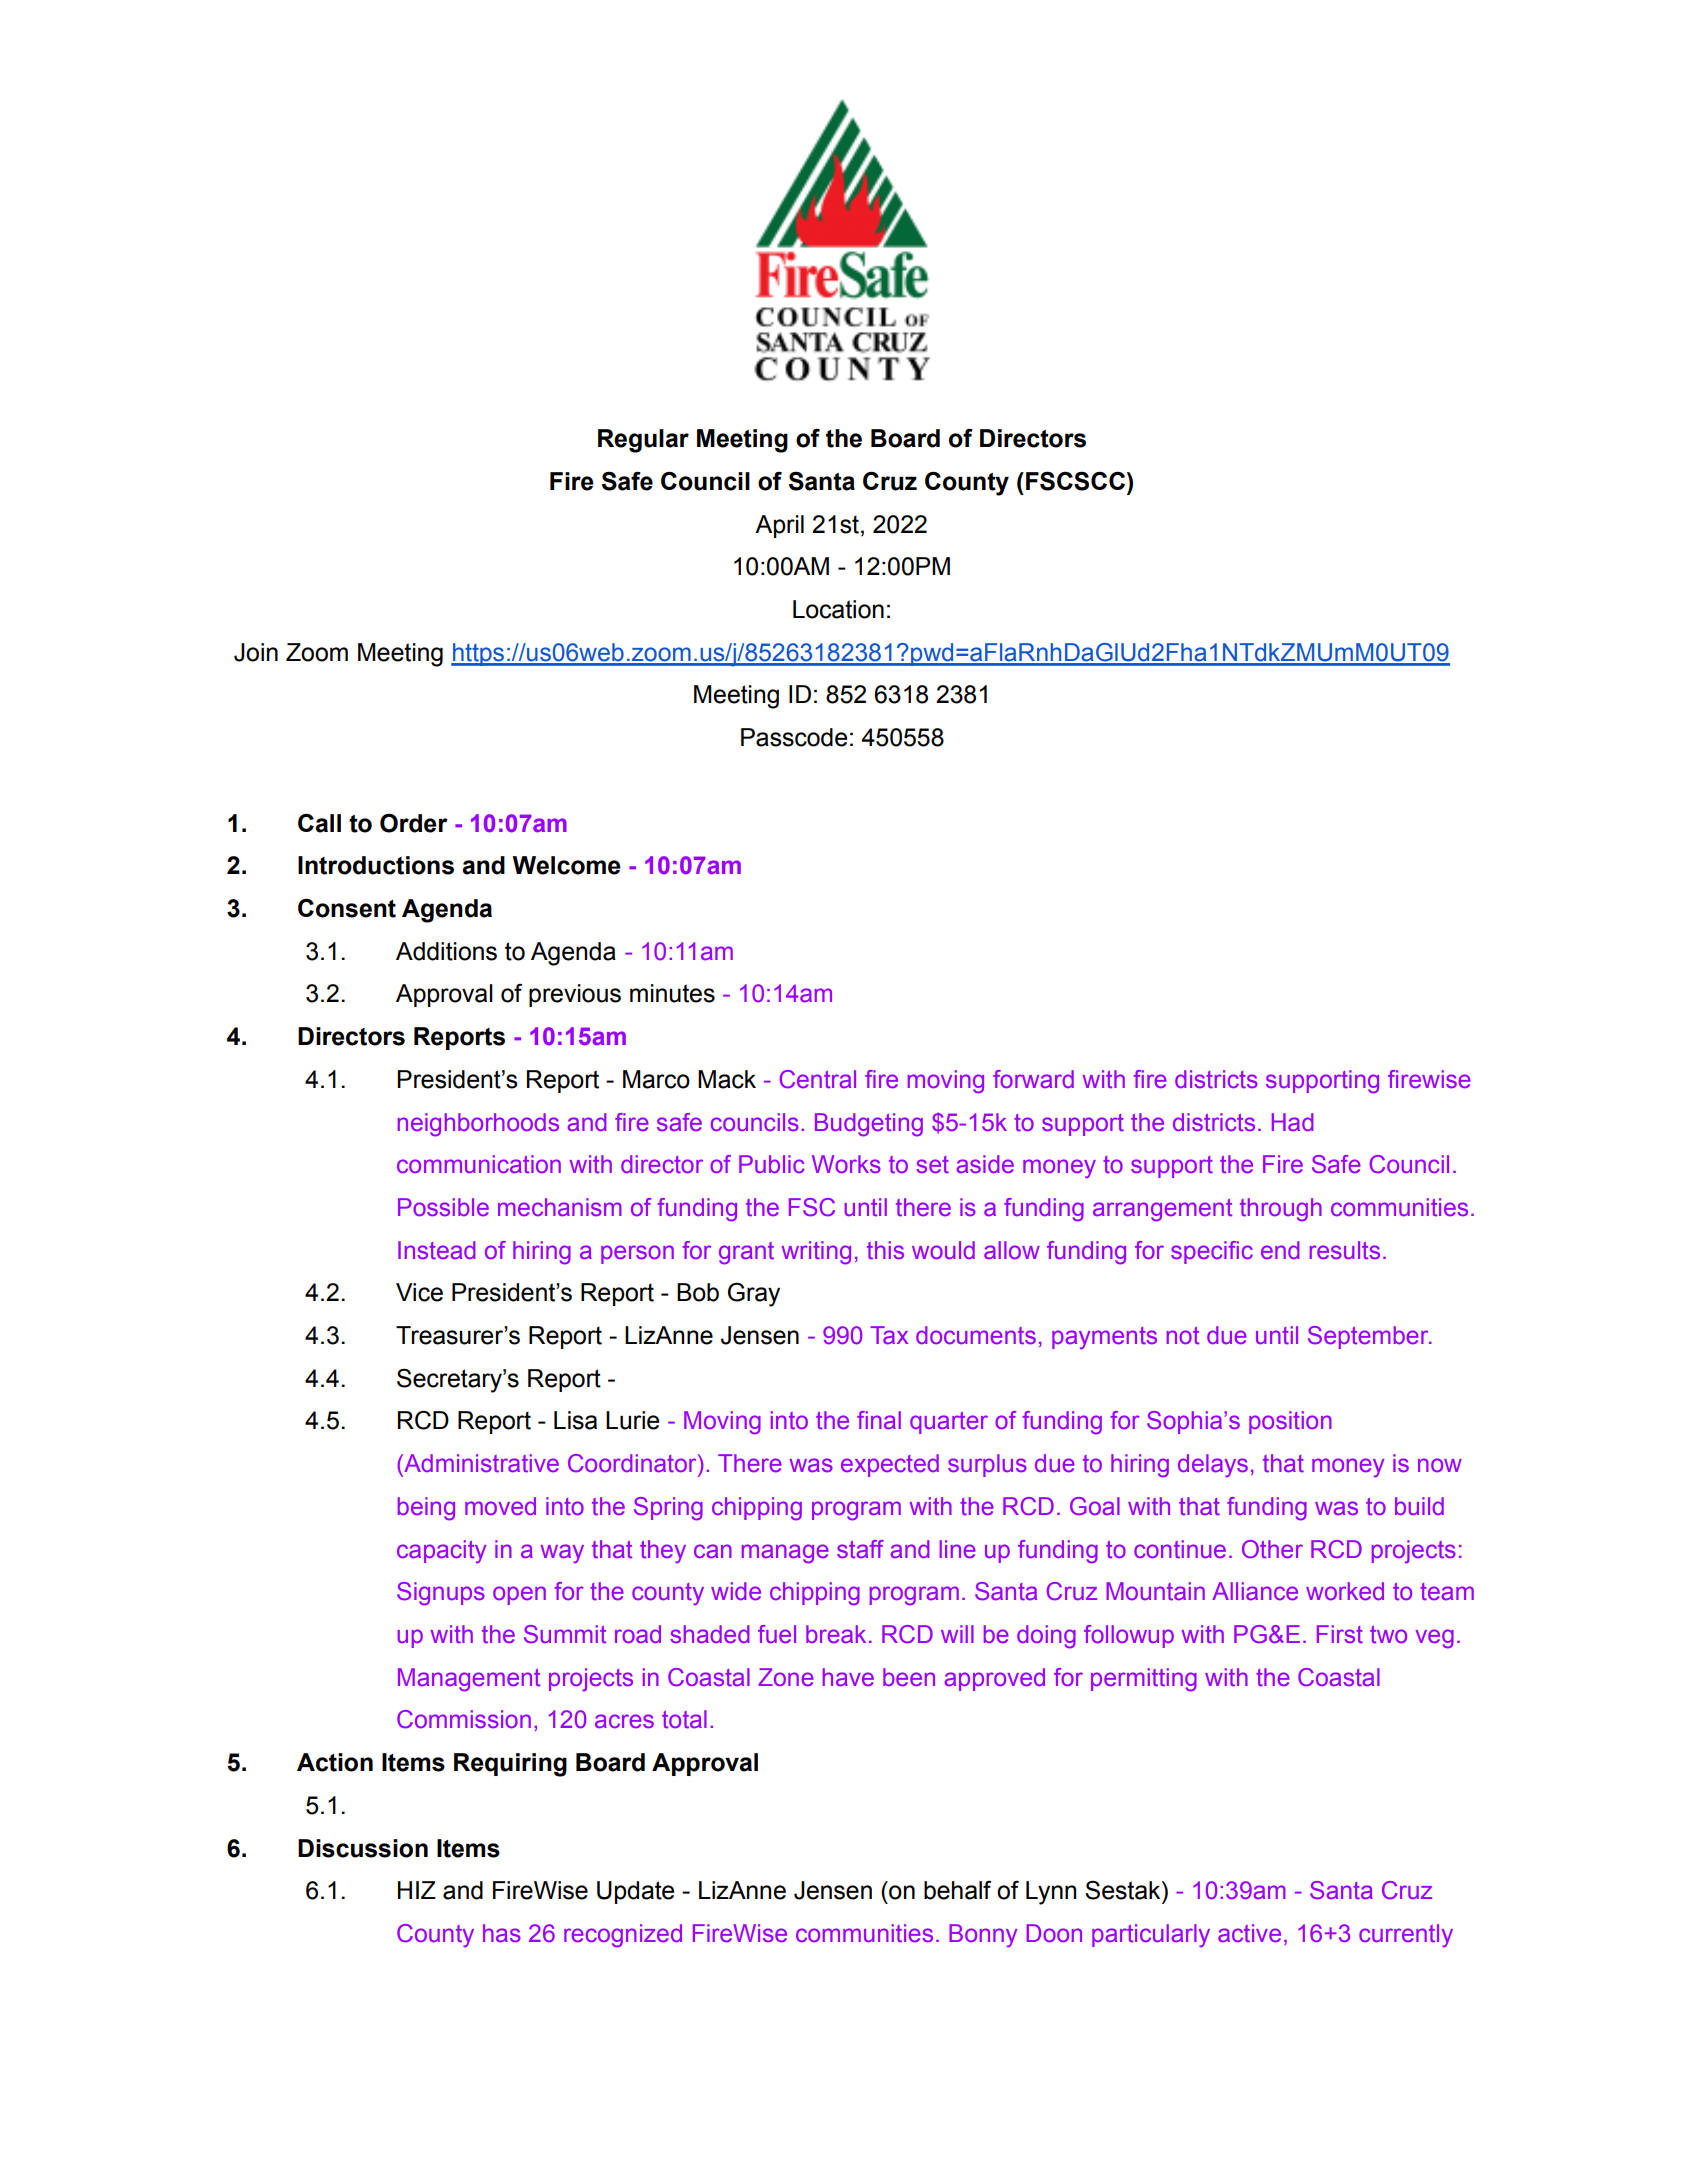 Image resolution: width=1684 pixels, height=2179 pixels. Describe the element at coordinates (779, 526) in the screenshot. I see `April` at that location.
